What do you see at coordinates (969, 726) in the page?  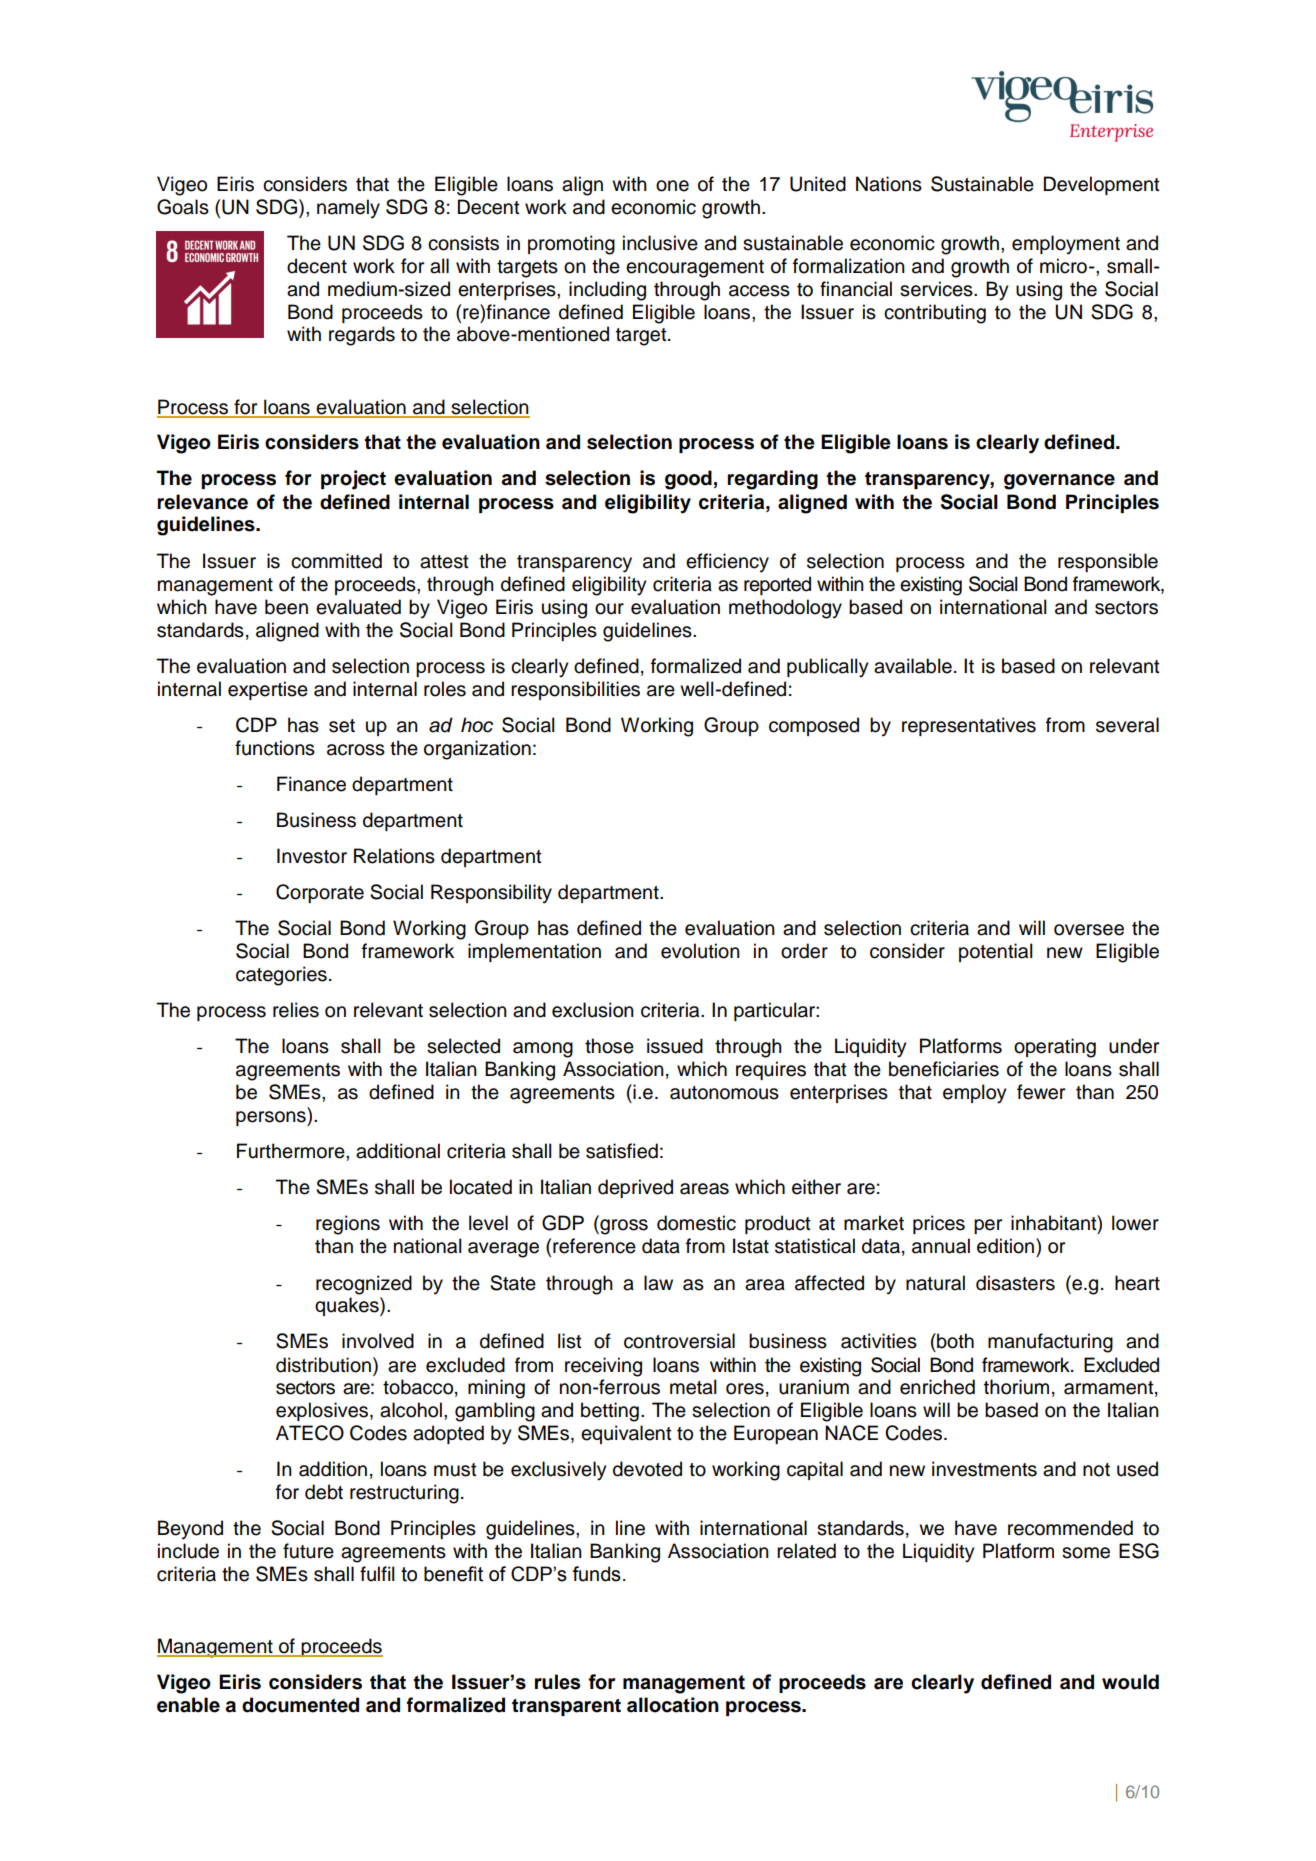 I see `representatives` at bounding box center [969, 726].
